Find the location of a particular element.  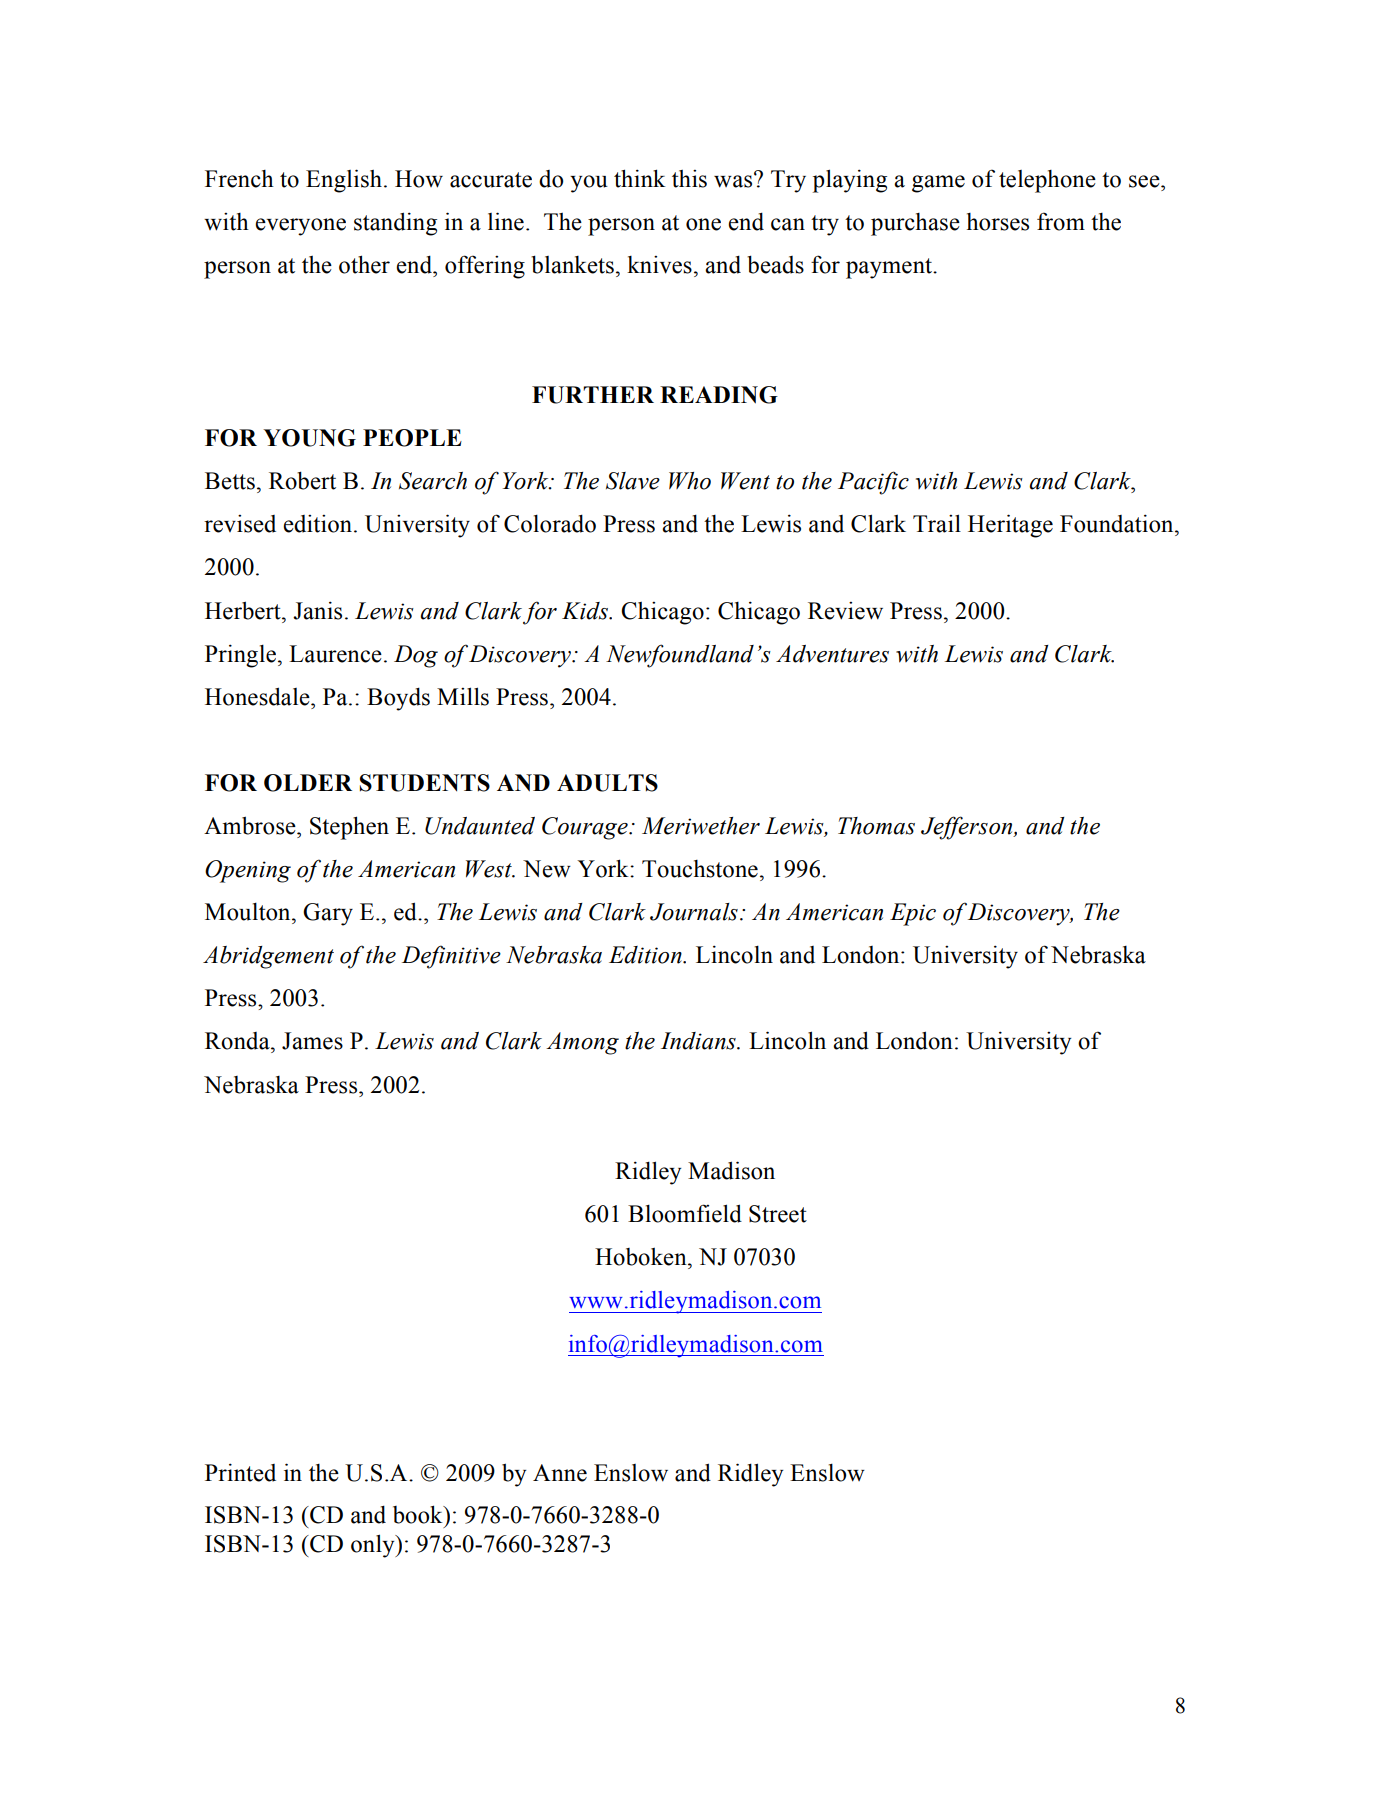

from is located at coordinates (1061, 221).
